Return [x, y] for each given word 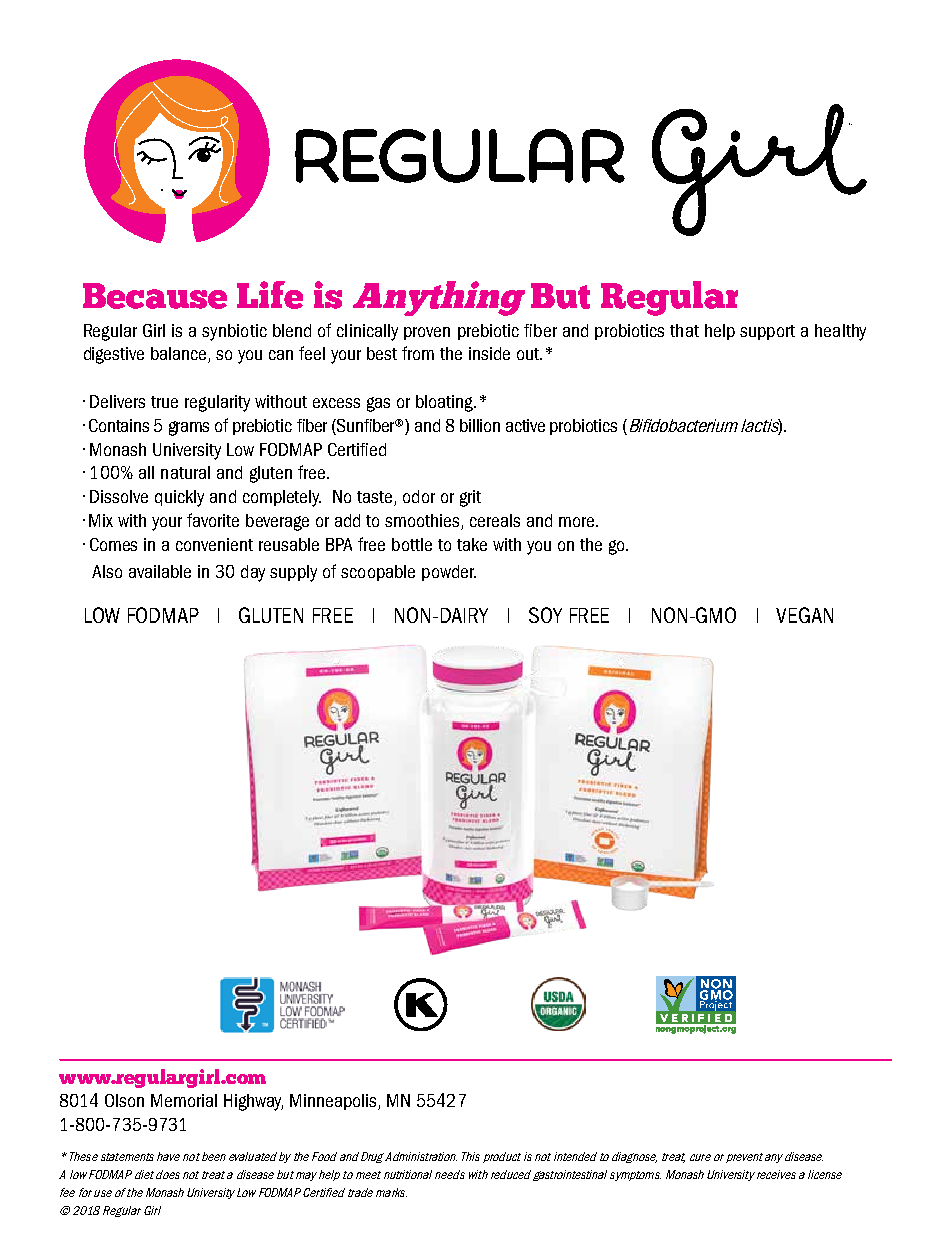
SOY [545, 615]
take [472, 544]
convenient [214, 544]
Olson [124, 1100]
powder [449, 573]
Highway [253, 1102]
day [253, 573]
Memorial [184, 1100]
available [160, 571]
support [767, 332]
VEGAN [804, 615]
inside [489, 353]
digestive [114, 355]
